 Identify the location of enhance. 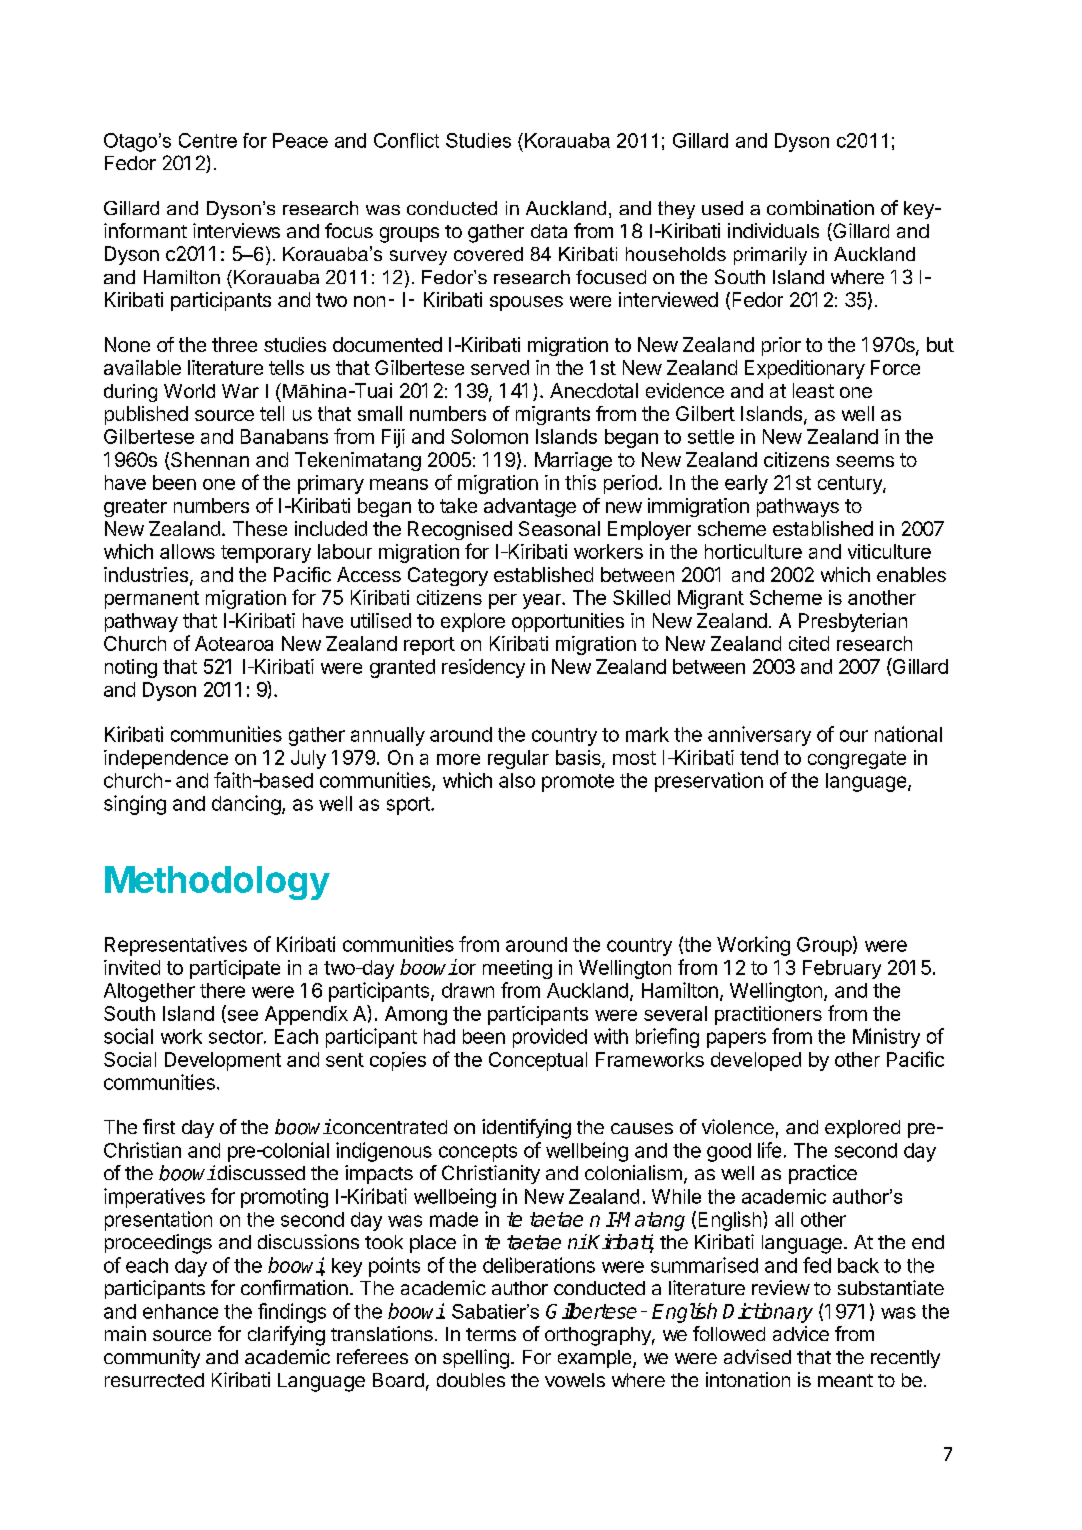
(180, 1311).
